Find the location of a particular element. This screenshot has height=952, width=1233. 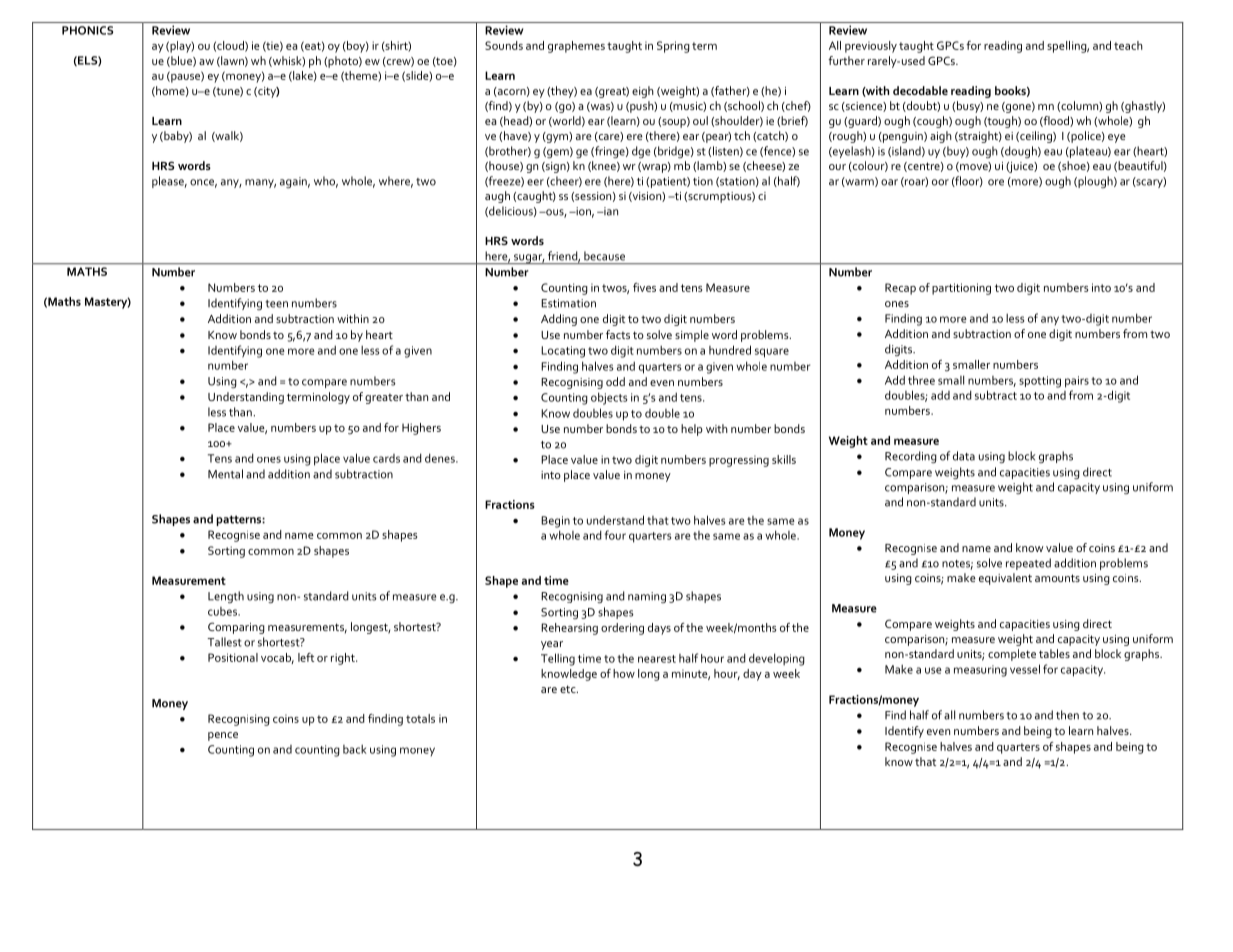

etc is located at coordinates (569, 689).
